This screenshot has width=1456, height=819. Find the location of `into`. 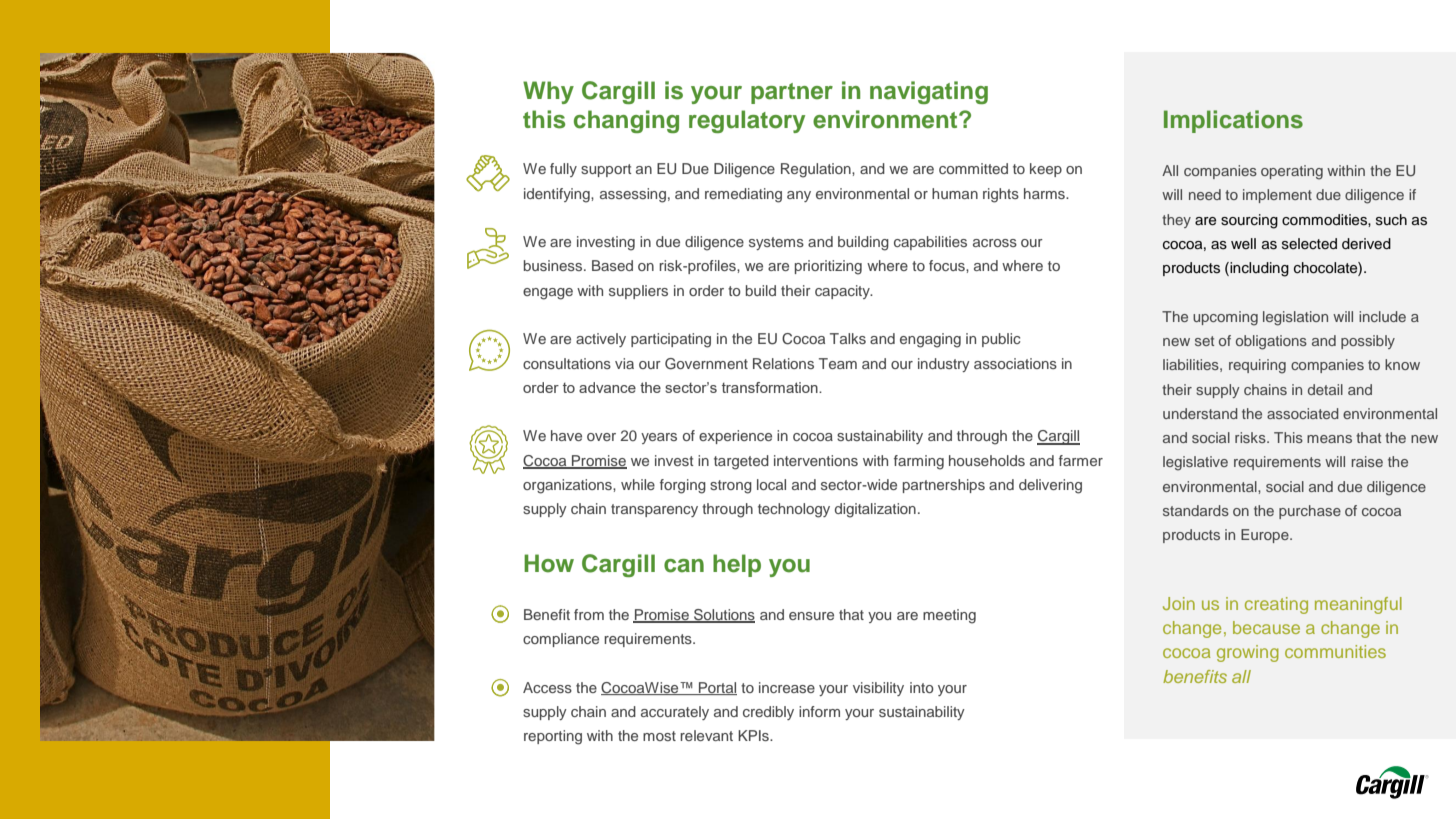

into is located at coordinates (922, 687).
